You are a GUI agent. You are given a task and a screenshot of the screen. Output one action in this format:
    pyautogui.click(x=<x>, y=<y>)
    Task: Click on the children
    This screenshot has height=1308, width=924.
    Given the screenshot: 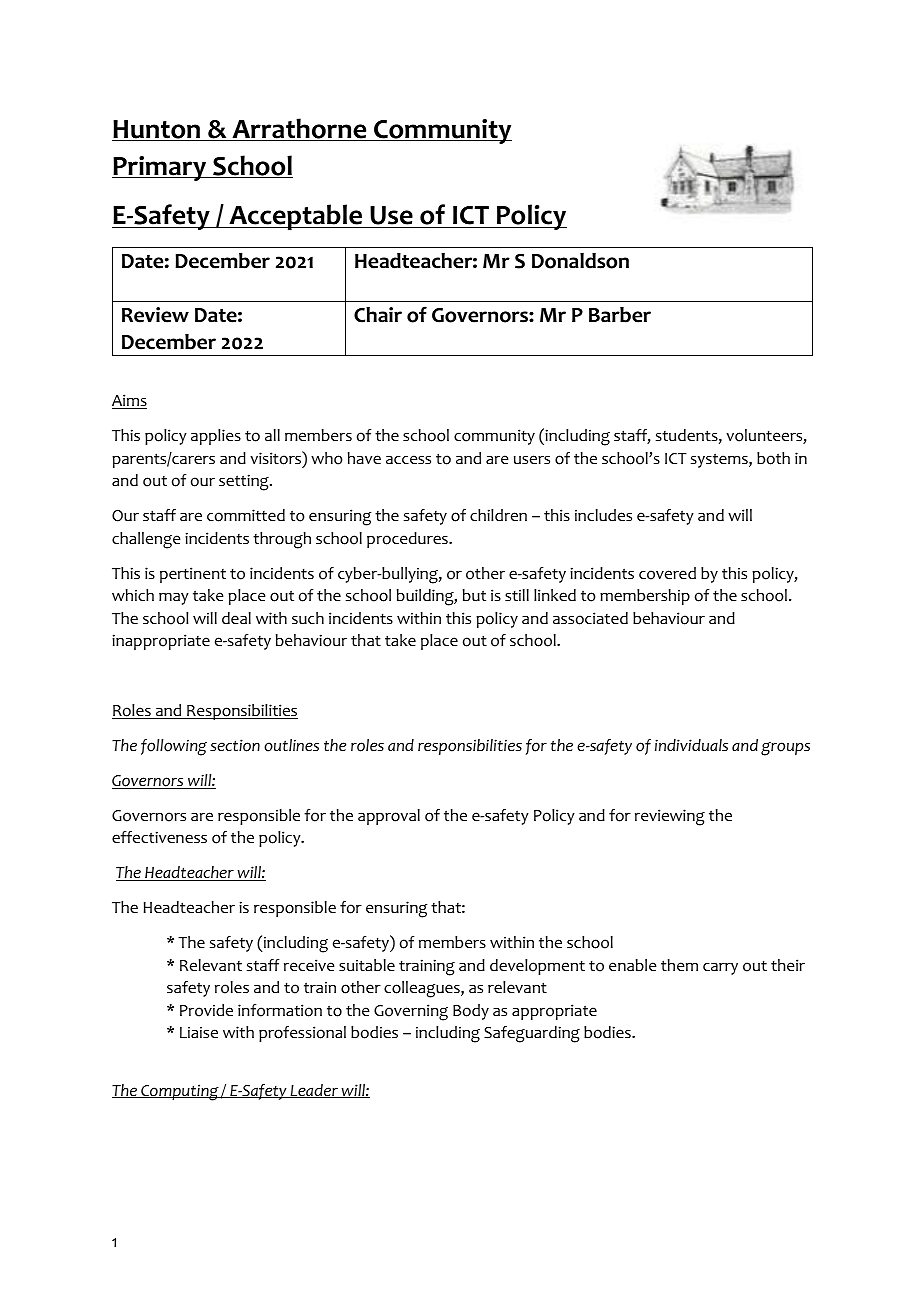 What is the action you would take?
    pyautogui.click(x=498, y=515)
